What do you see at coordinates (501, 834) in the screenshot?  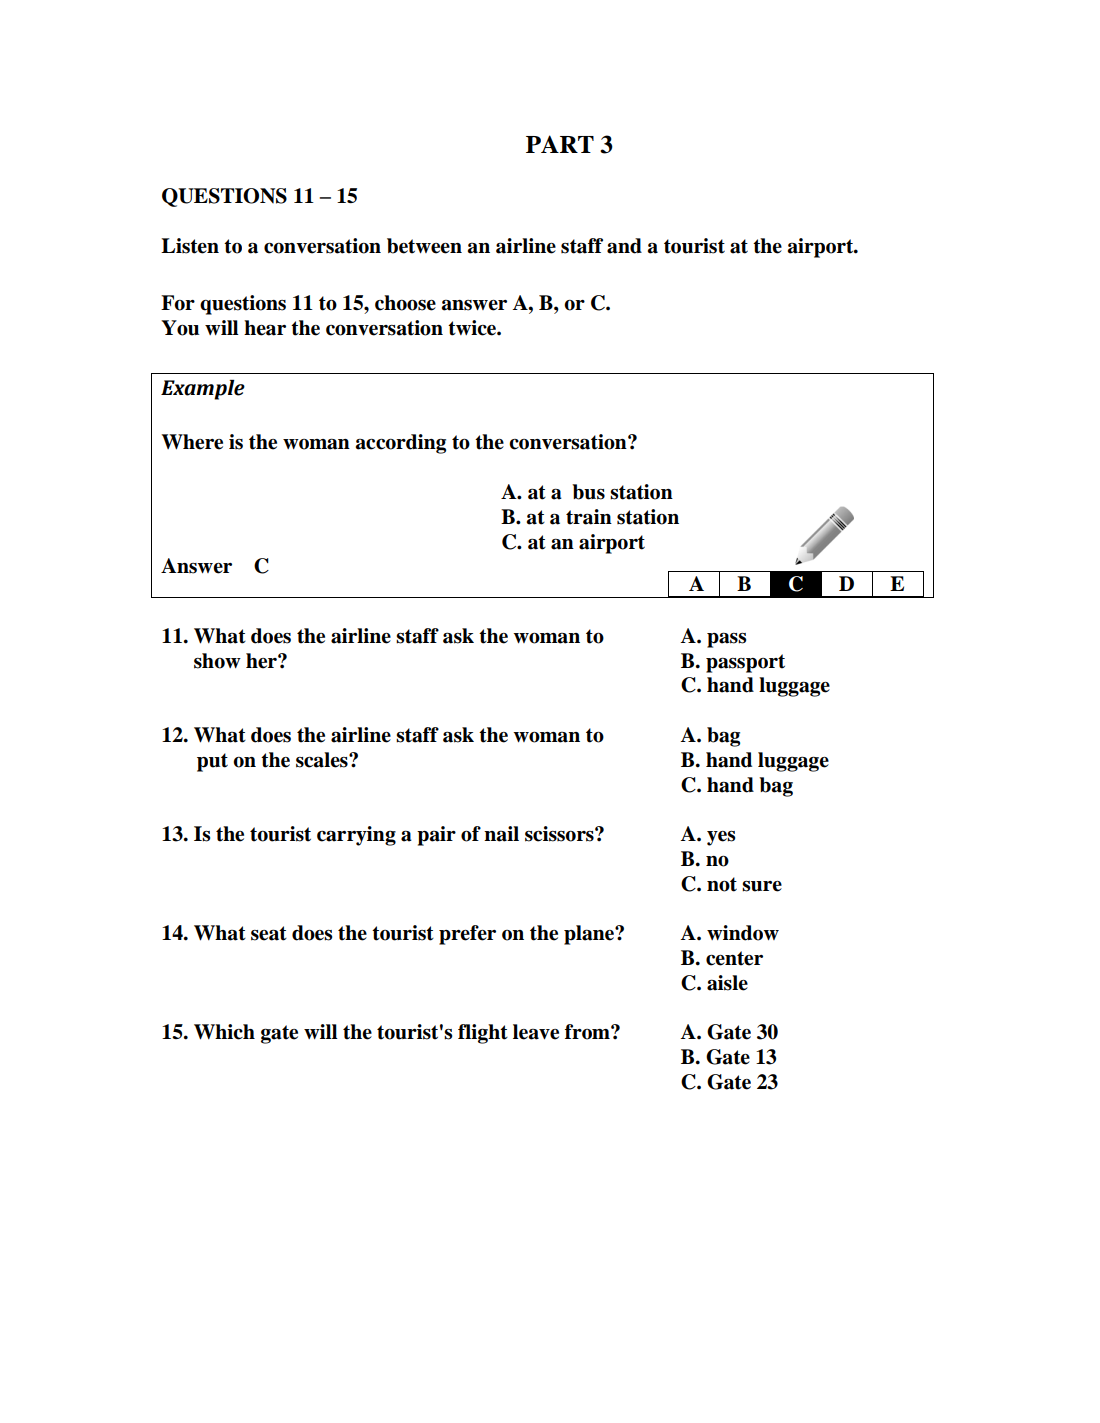 I see `nail` at bounding box center [501, 834].
